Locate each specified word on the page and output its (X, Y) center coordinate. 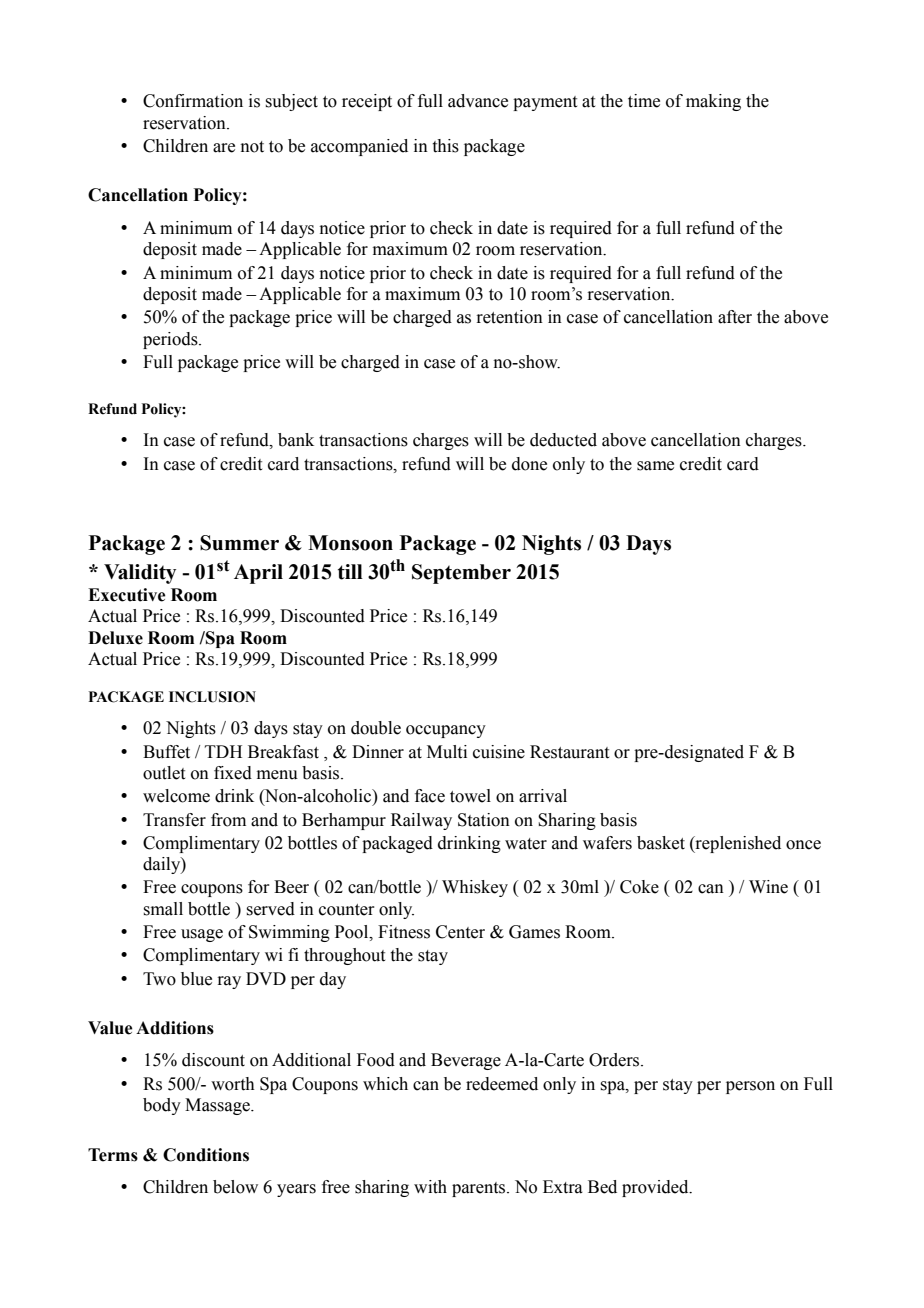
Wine (768, 887)
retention (509, 317)
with (430, 1187)
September (461, 574)
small (163, 909)
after (735, 317)
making (713, 102)
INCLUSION (212, 697)
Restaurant (569, 752)
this (446, 146)
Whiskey (475, 888)
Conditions (206, 1155)
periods (171, 340)
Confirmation (193, 101)
